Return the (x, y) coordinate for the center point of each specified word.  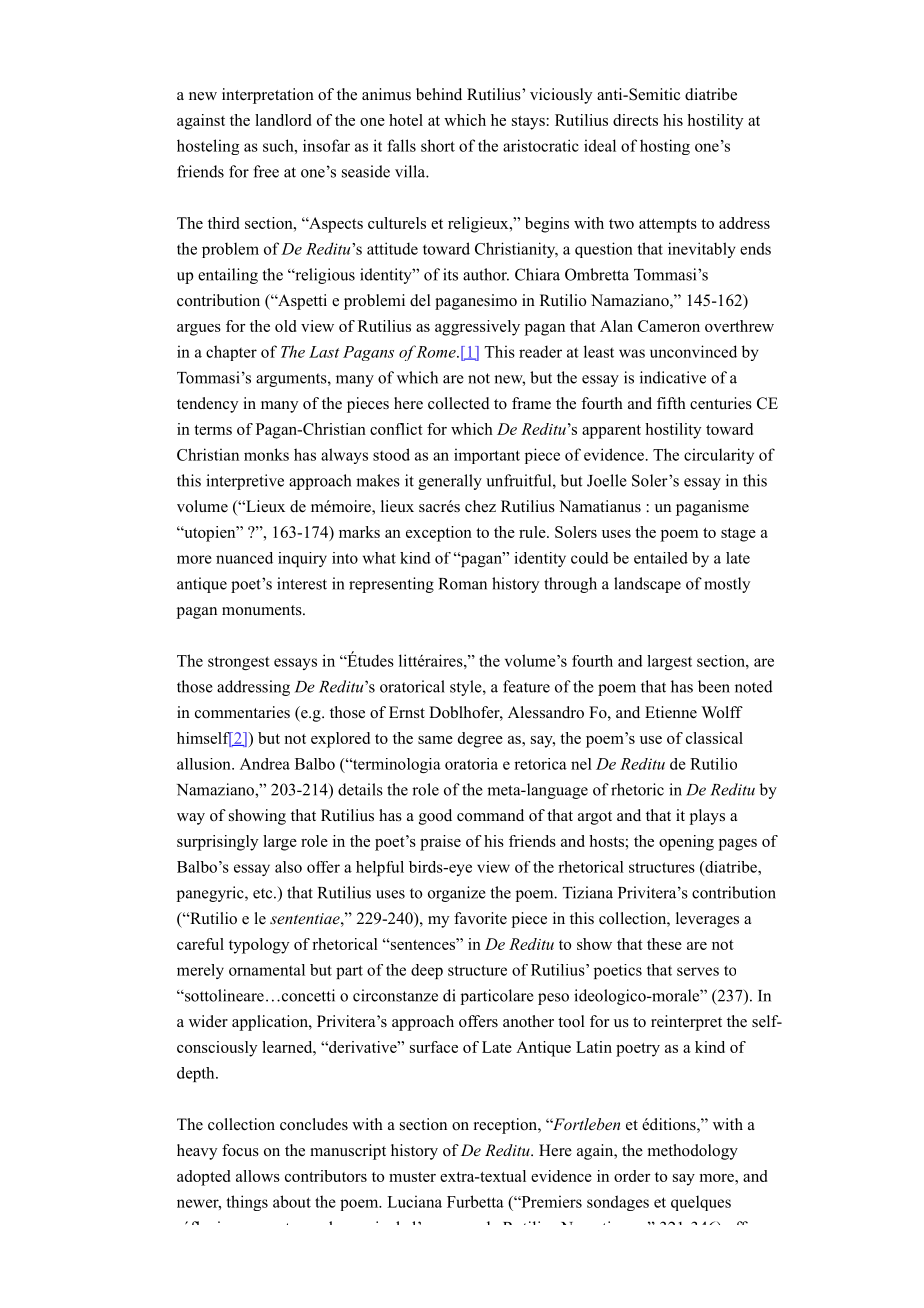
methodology (693, 1152)
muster (412, 1177)
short (438, 145)
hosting (665, 147)
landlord (283, 120)
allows (258, 1176)
